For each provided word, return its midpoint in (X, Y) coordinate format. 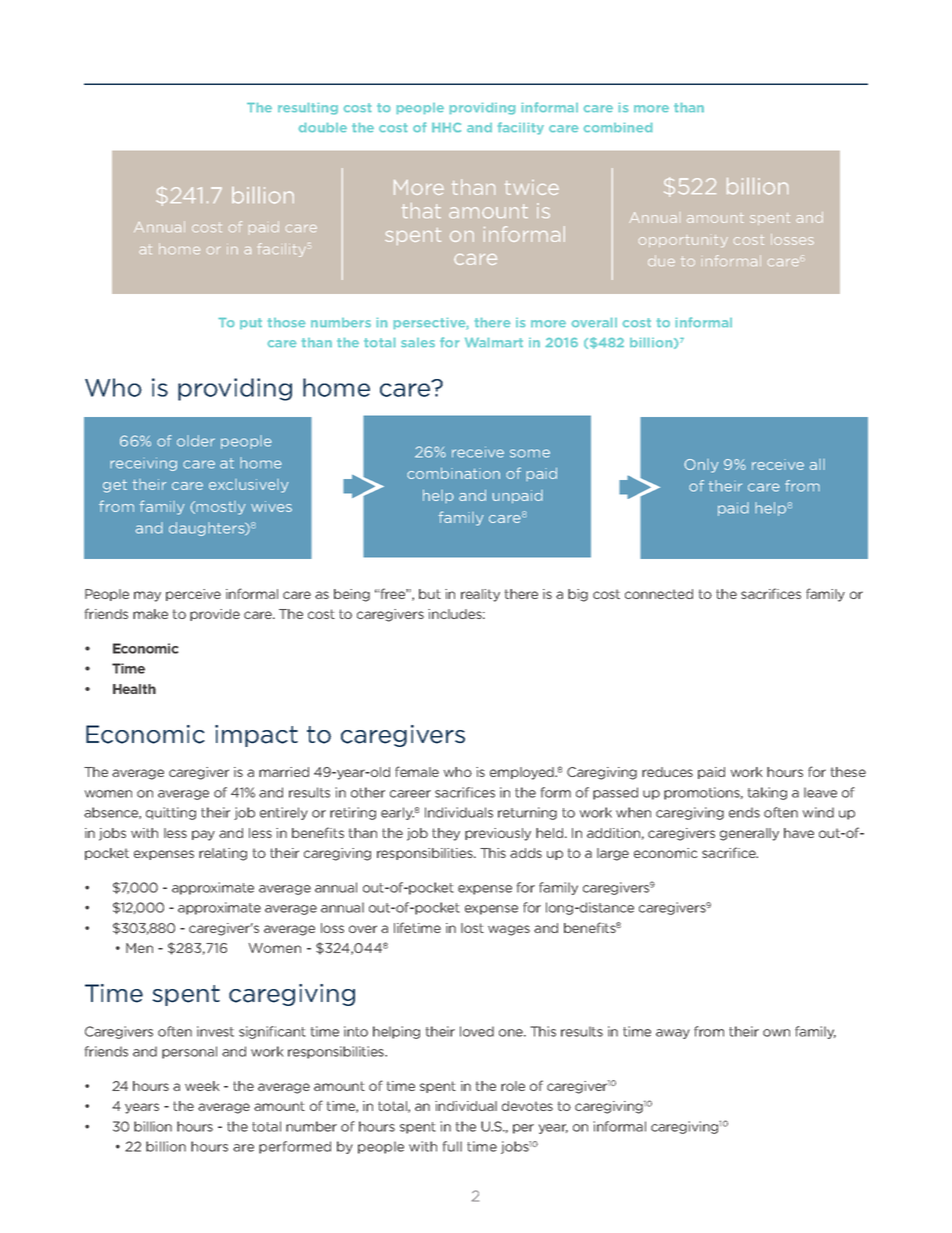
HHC (446, 127)
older (196, 441)
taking (767, 793)
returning (527, 813)
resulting (308, 109)
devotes (527, 1106)
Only (701, 466)
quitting (171, 813)
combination (453, 473)
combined (618, 127)
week (202, 1086)
